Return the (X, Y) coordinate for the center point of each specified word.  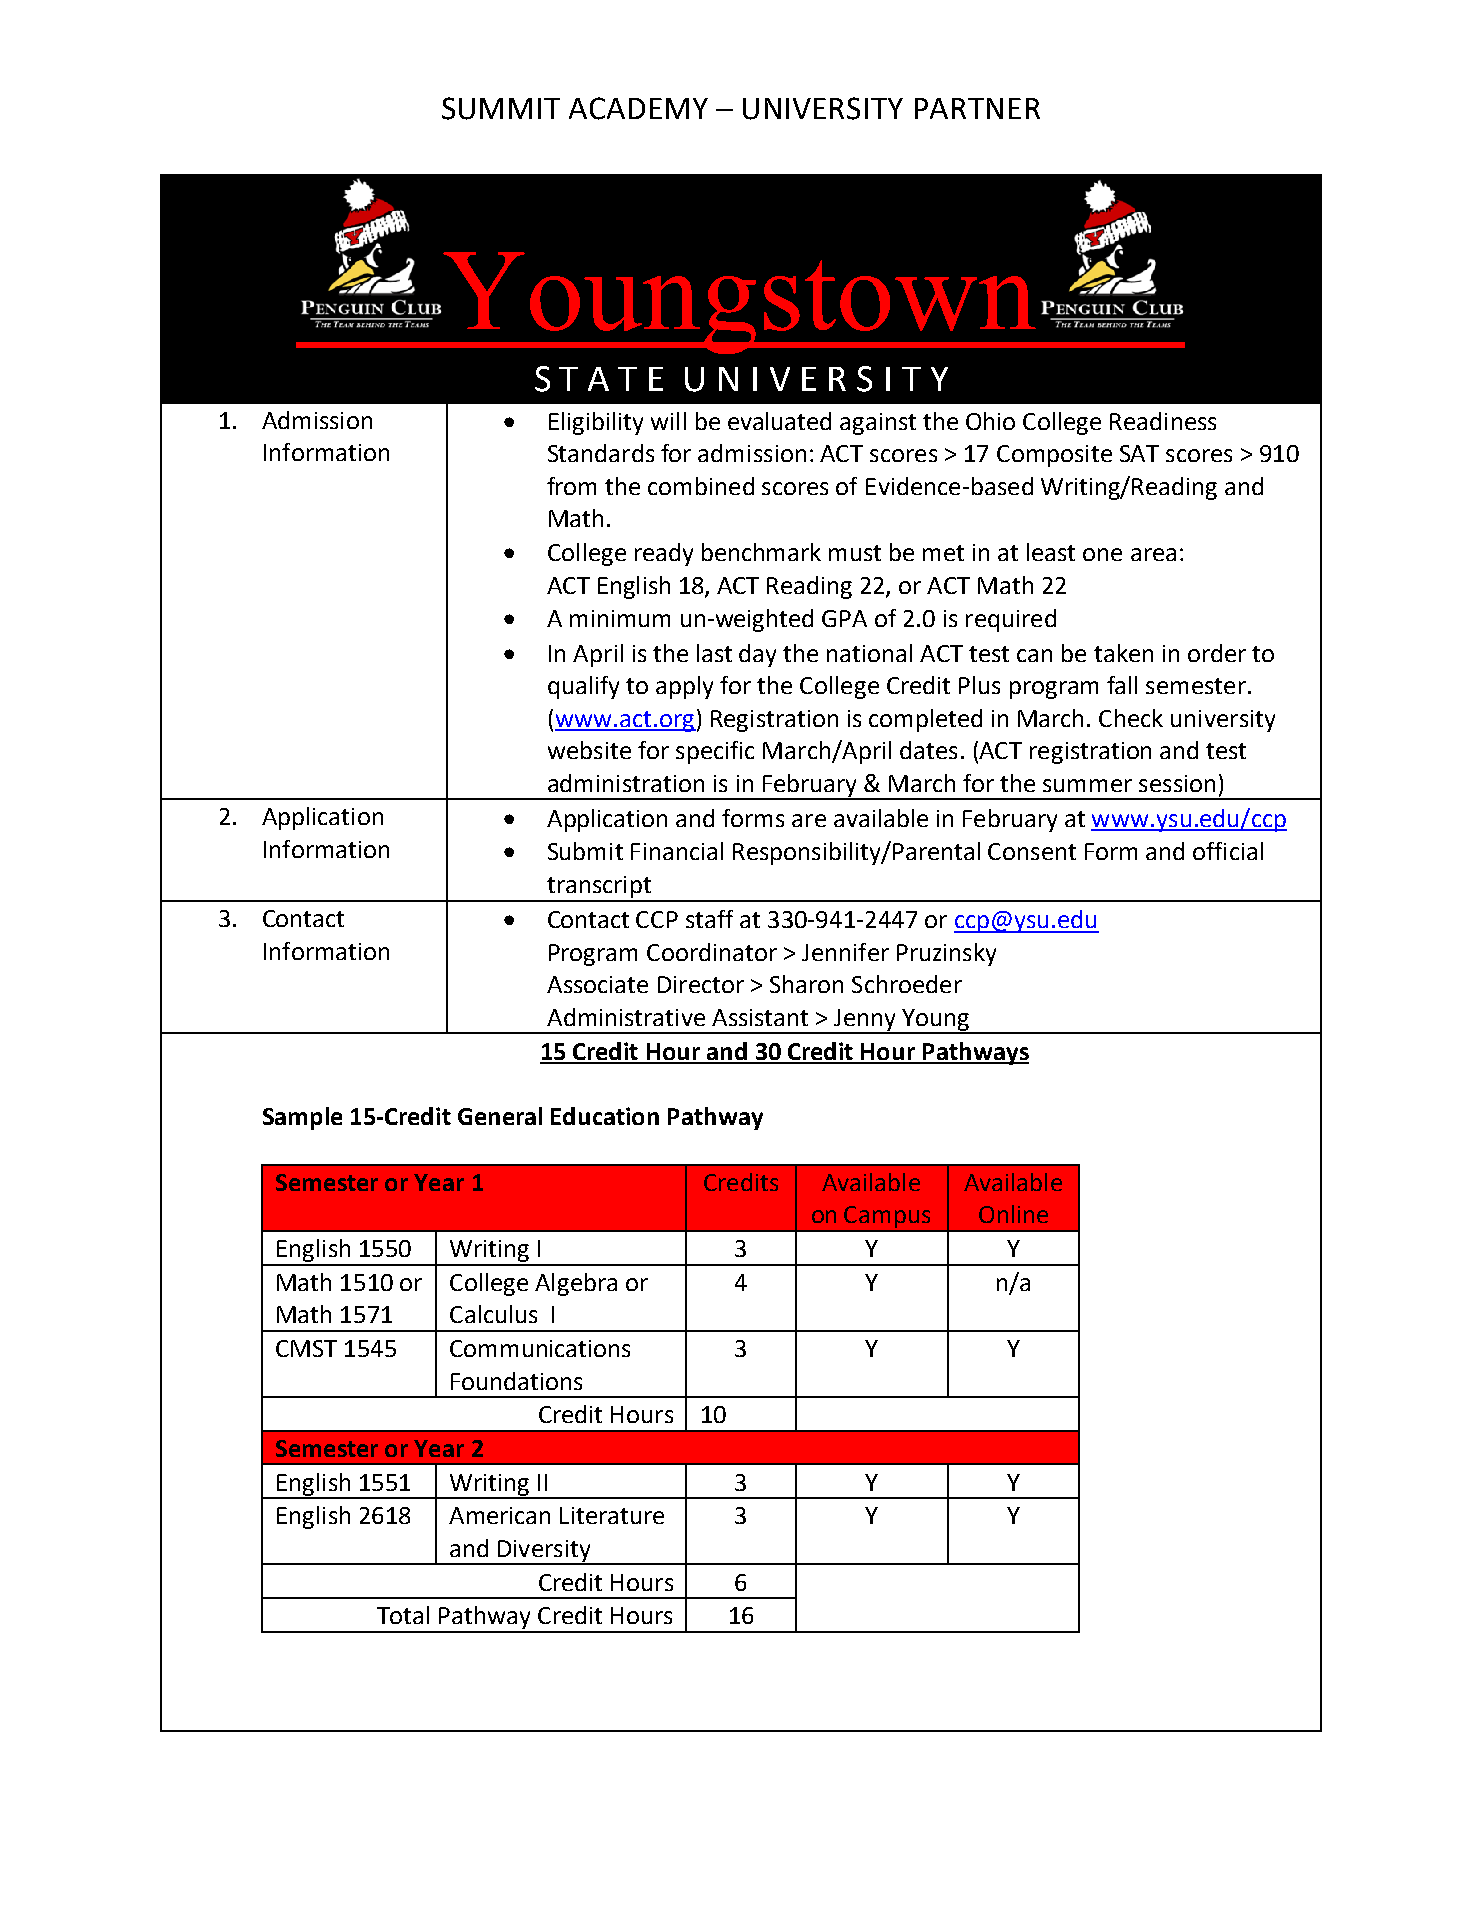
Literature (612, 1515)
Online (1013, 1214)
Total (403, 1615)
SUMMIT (501, 108)
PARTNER (977, 108)
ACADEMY (638, 108)
